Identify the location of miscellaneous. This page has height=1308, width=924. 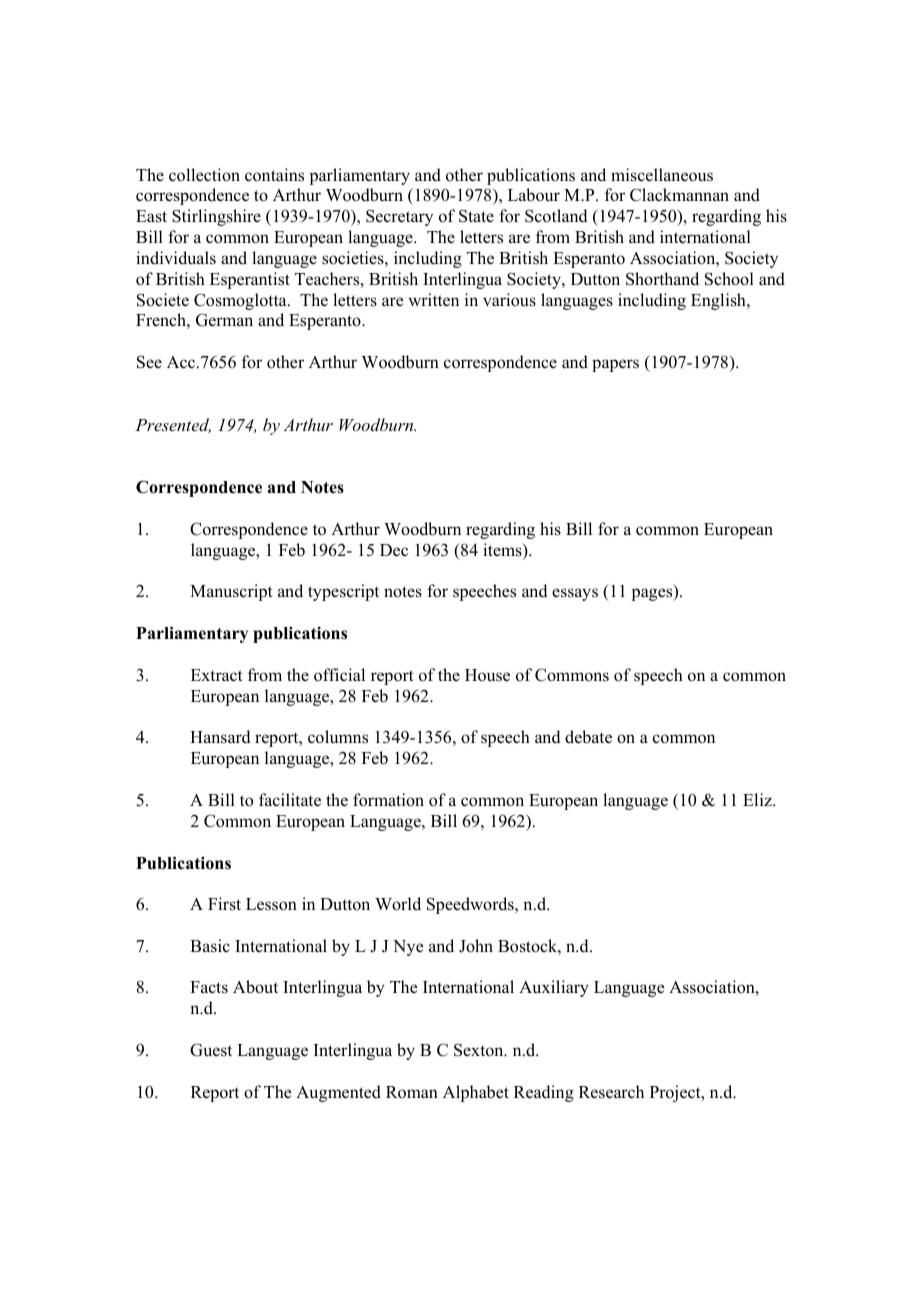
(662, 175).
